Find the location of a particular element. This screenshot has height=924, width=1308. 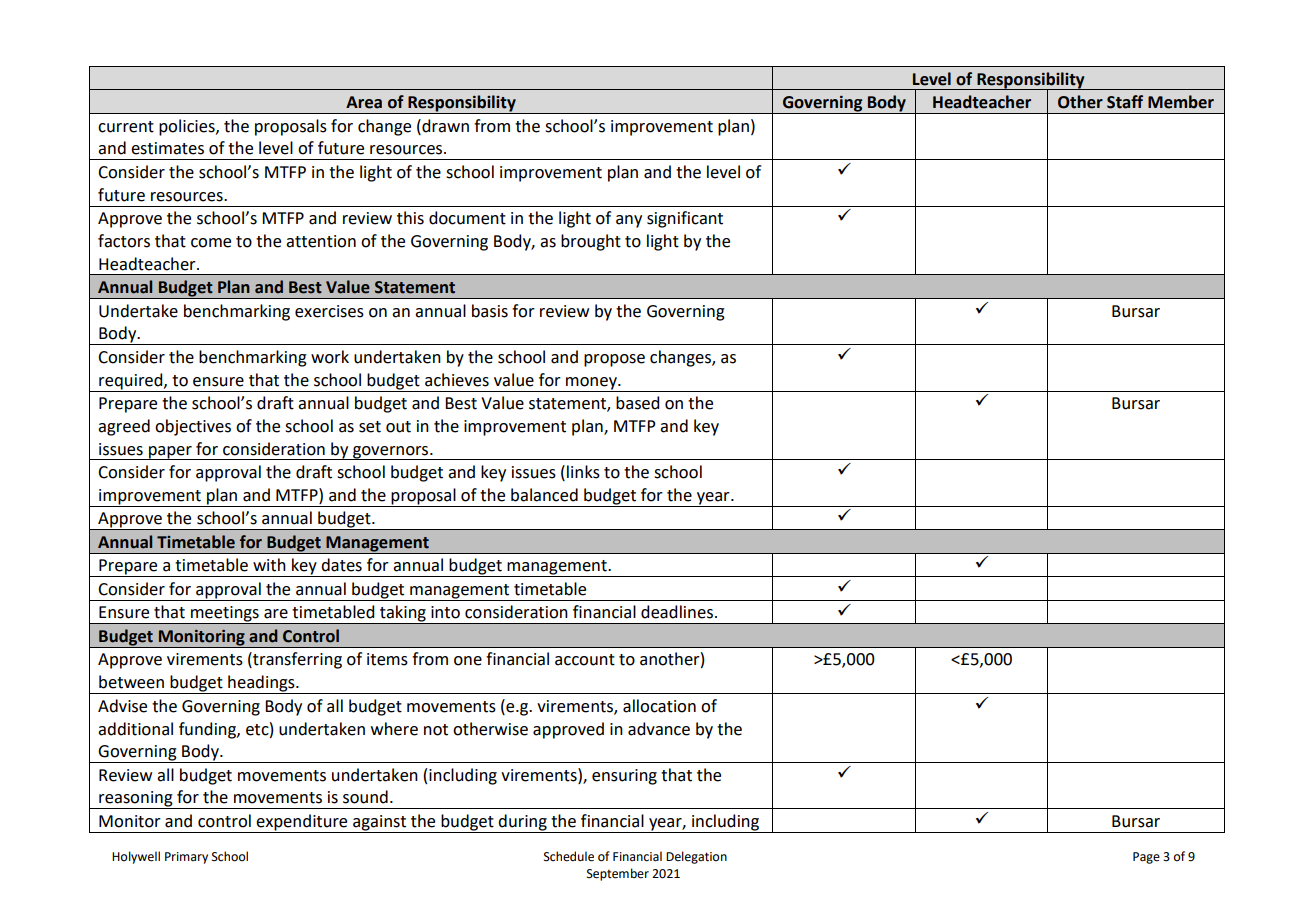

allocation is located at coordinates (659, 706).
